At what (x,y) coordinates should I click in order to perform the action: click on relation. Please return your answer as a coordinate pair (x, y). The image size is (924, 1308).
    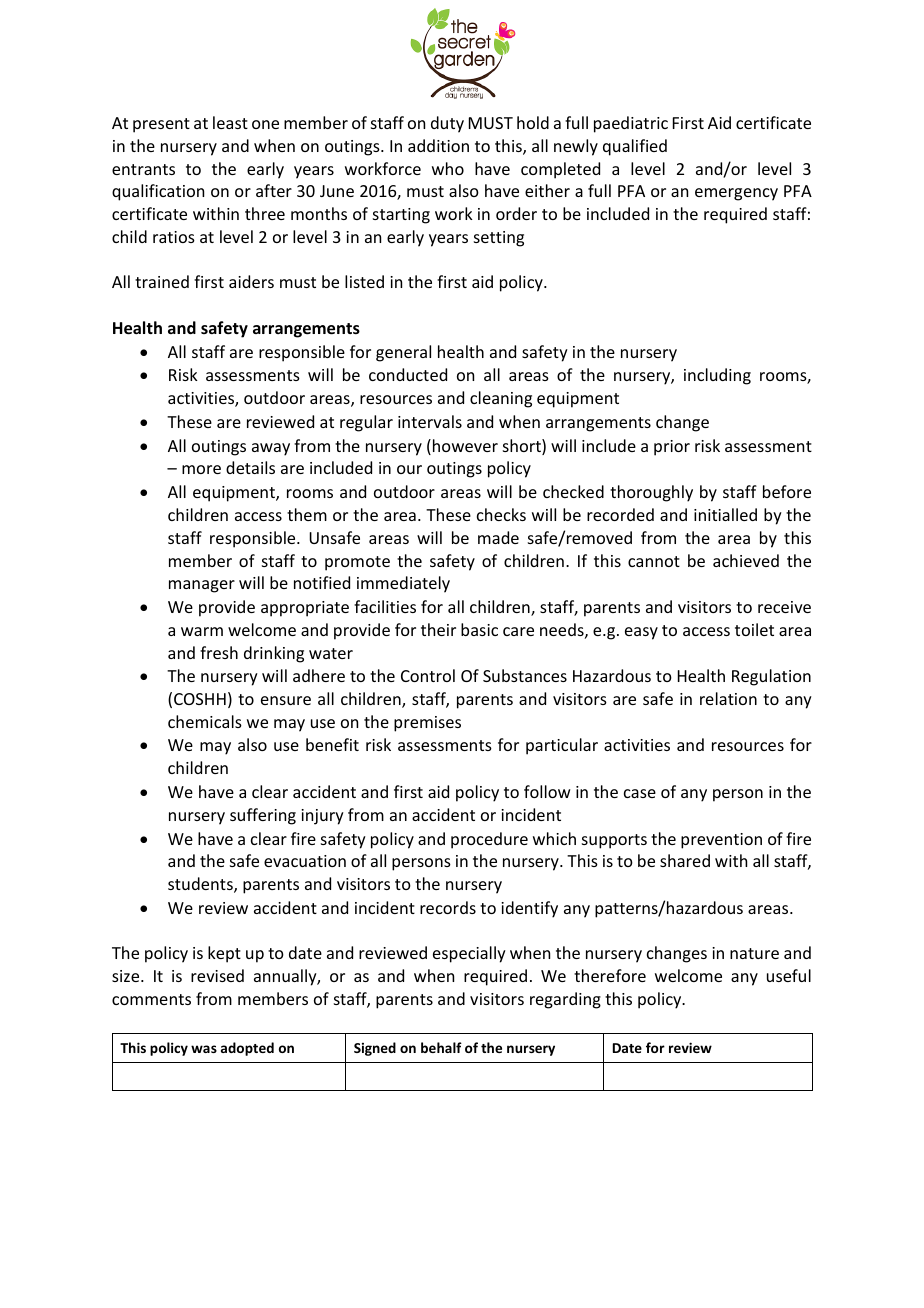
    Looking at the image, I should click on (728, 698).
